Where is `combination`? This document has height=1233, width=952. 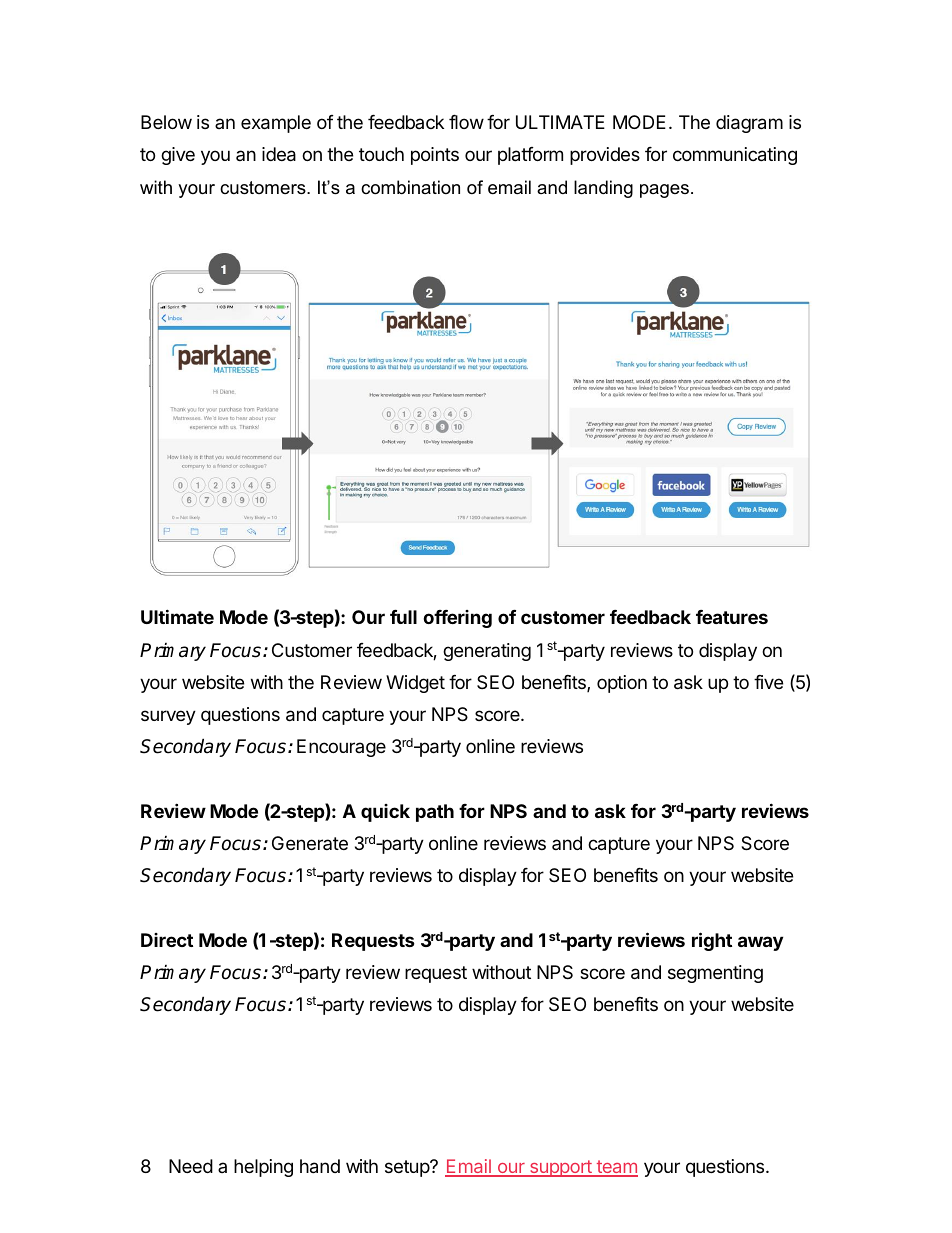 combination is located at coordinates (410, 187).
